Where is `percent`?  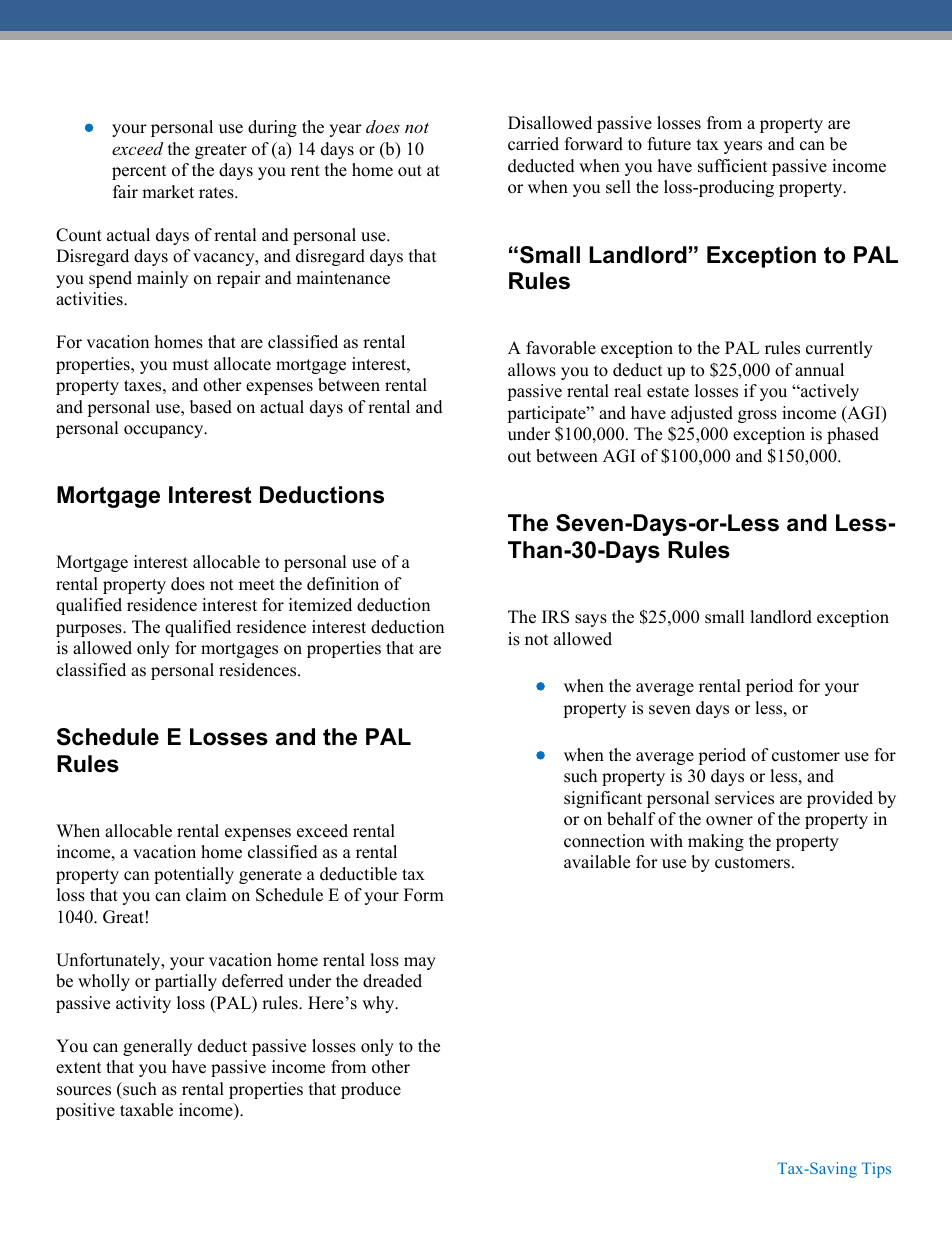
percent is located at coordinates (139, 172).
